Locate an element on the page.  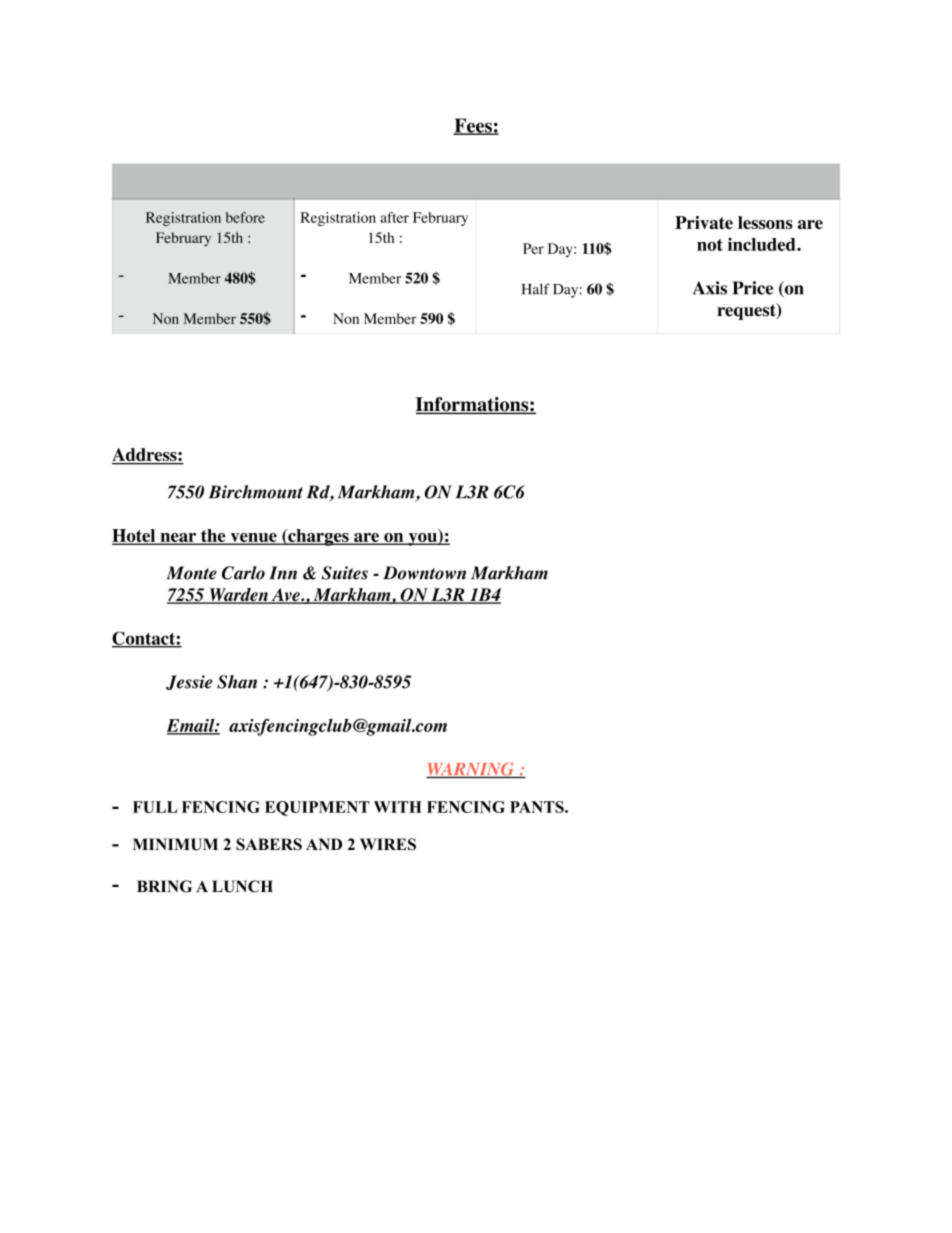
the is located at coordinates (213, 536).
